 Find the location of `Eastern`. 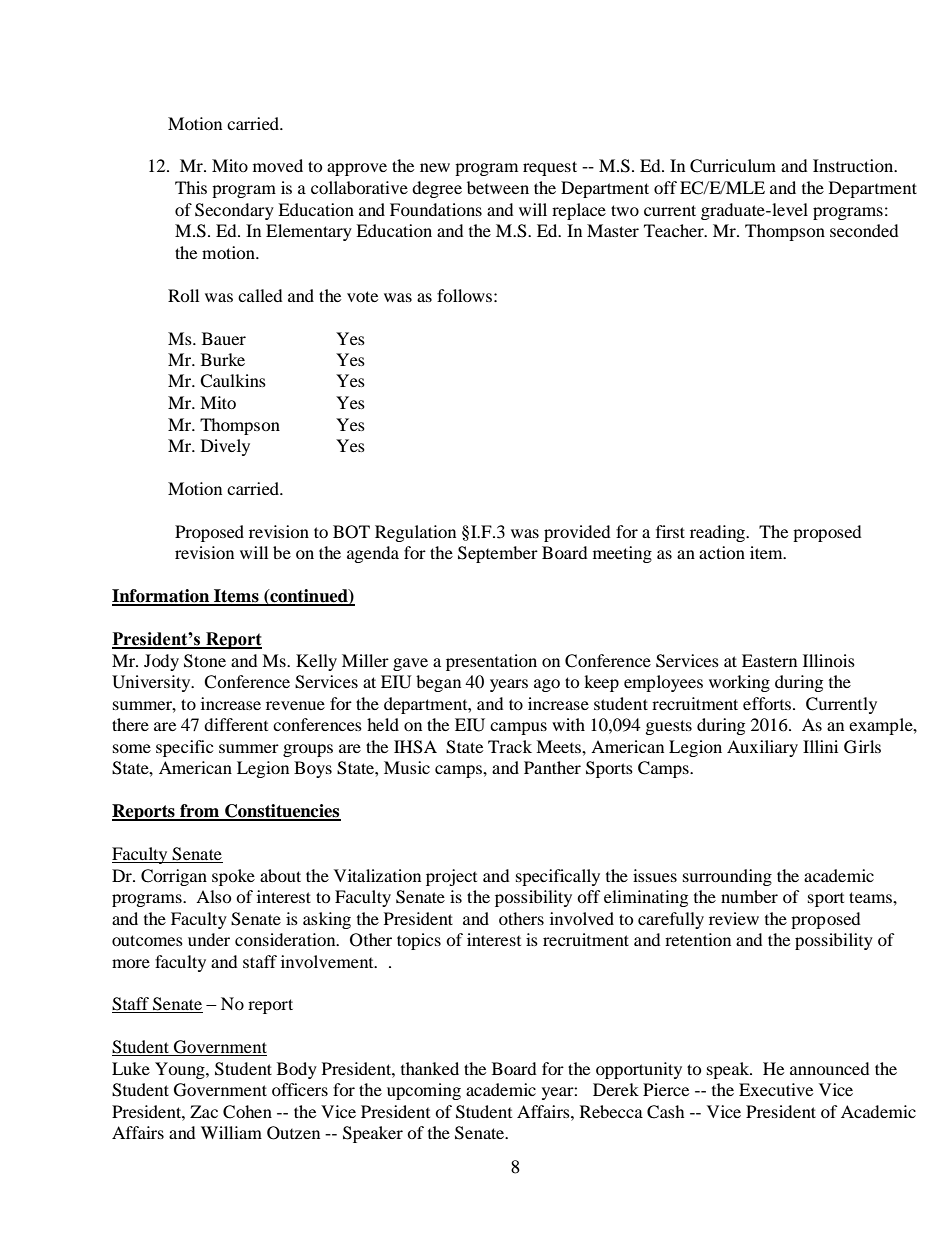

Eastern is located at coordinates (769, 660).
